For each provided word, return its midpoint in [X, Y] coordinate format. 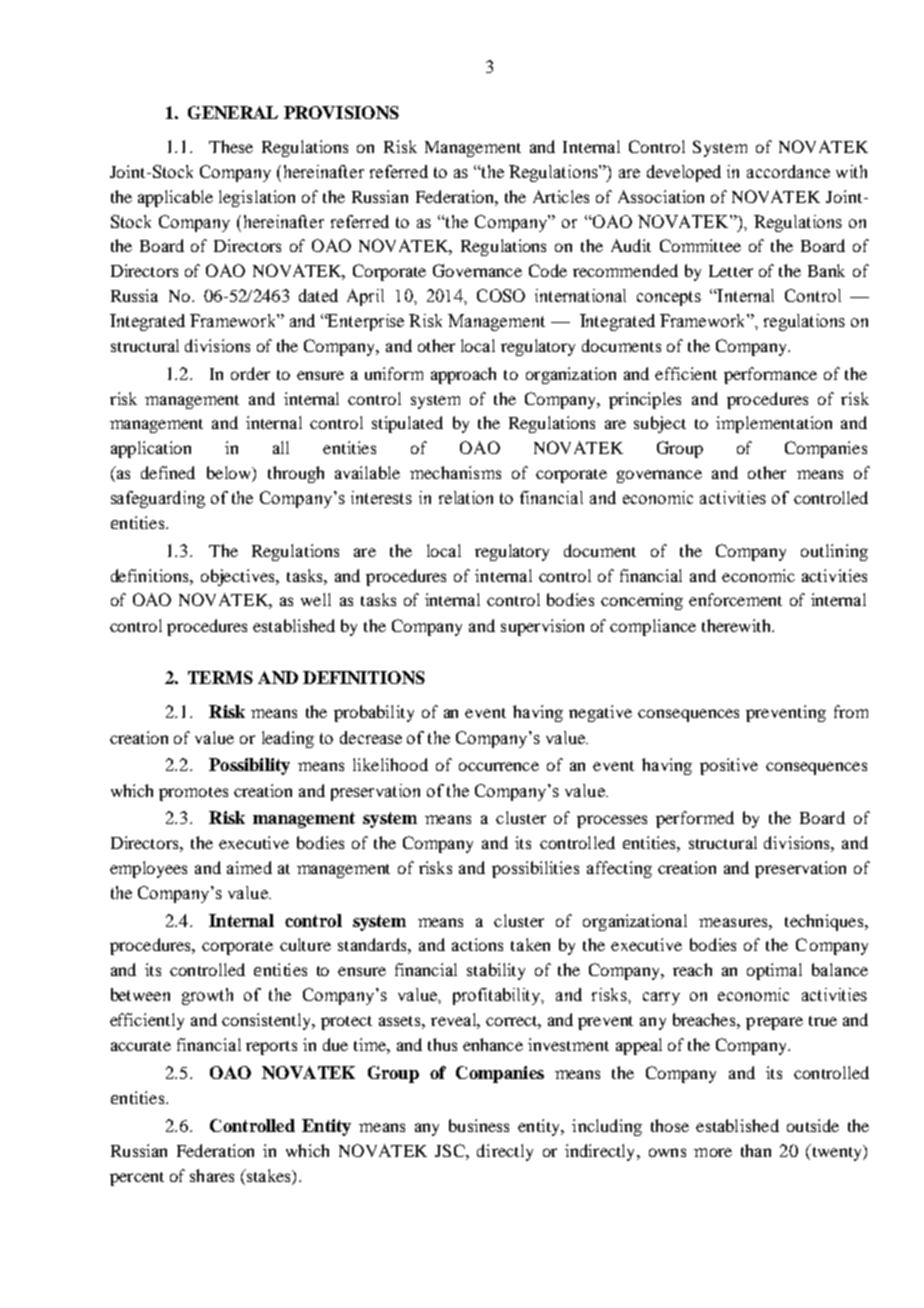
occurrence [499, 766]
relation [466, 497]
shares [212, 1175]
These [231, 146]
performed [695, 819]
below [230, 474]
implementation [774, 424]
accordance [788, 171]
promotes [193, 794]
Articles [561, 196]
